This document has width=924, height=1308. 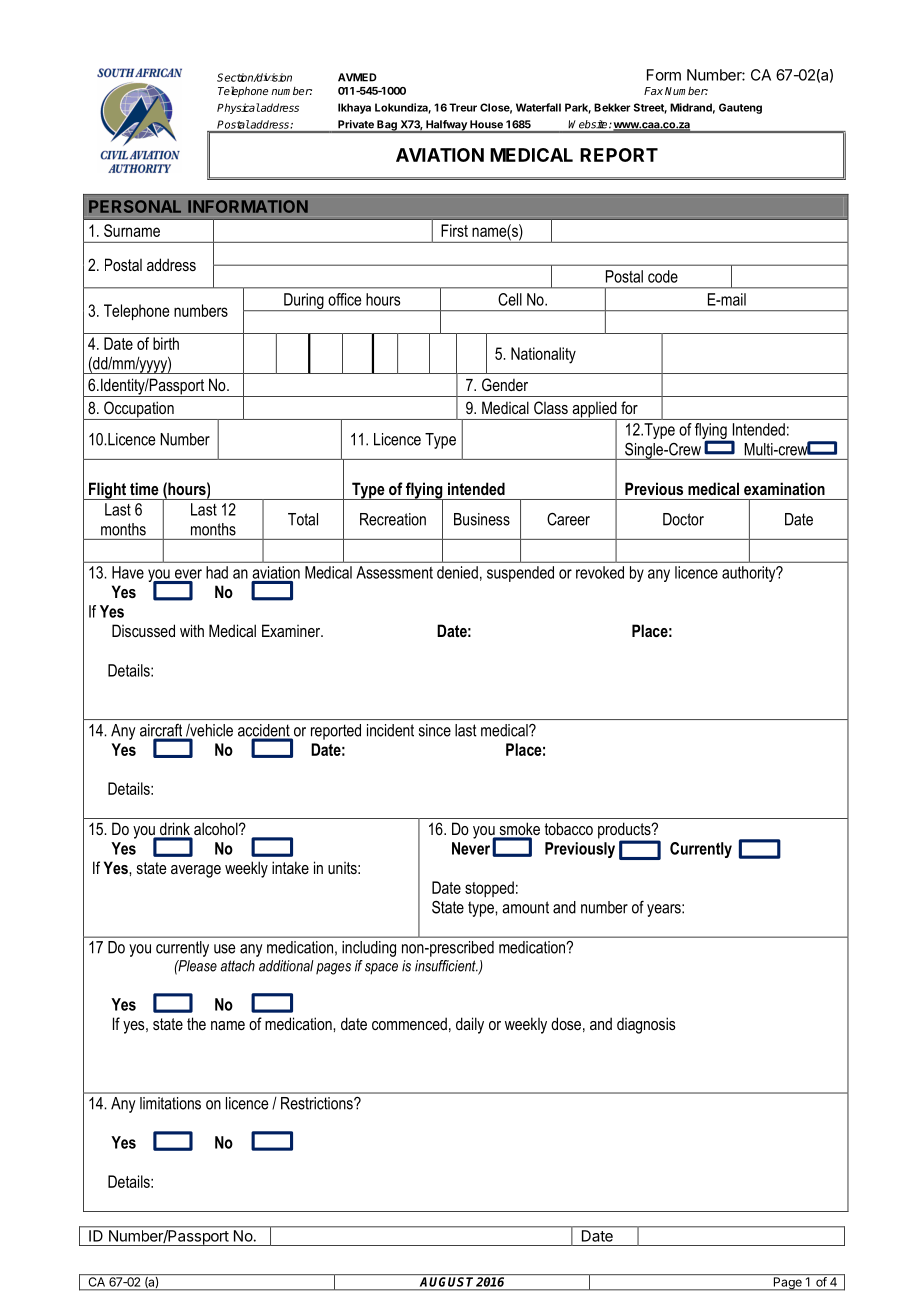 What do you see at coordinates (196, 871) in the document?
I see `average` at bounding box center [196, 871].
